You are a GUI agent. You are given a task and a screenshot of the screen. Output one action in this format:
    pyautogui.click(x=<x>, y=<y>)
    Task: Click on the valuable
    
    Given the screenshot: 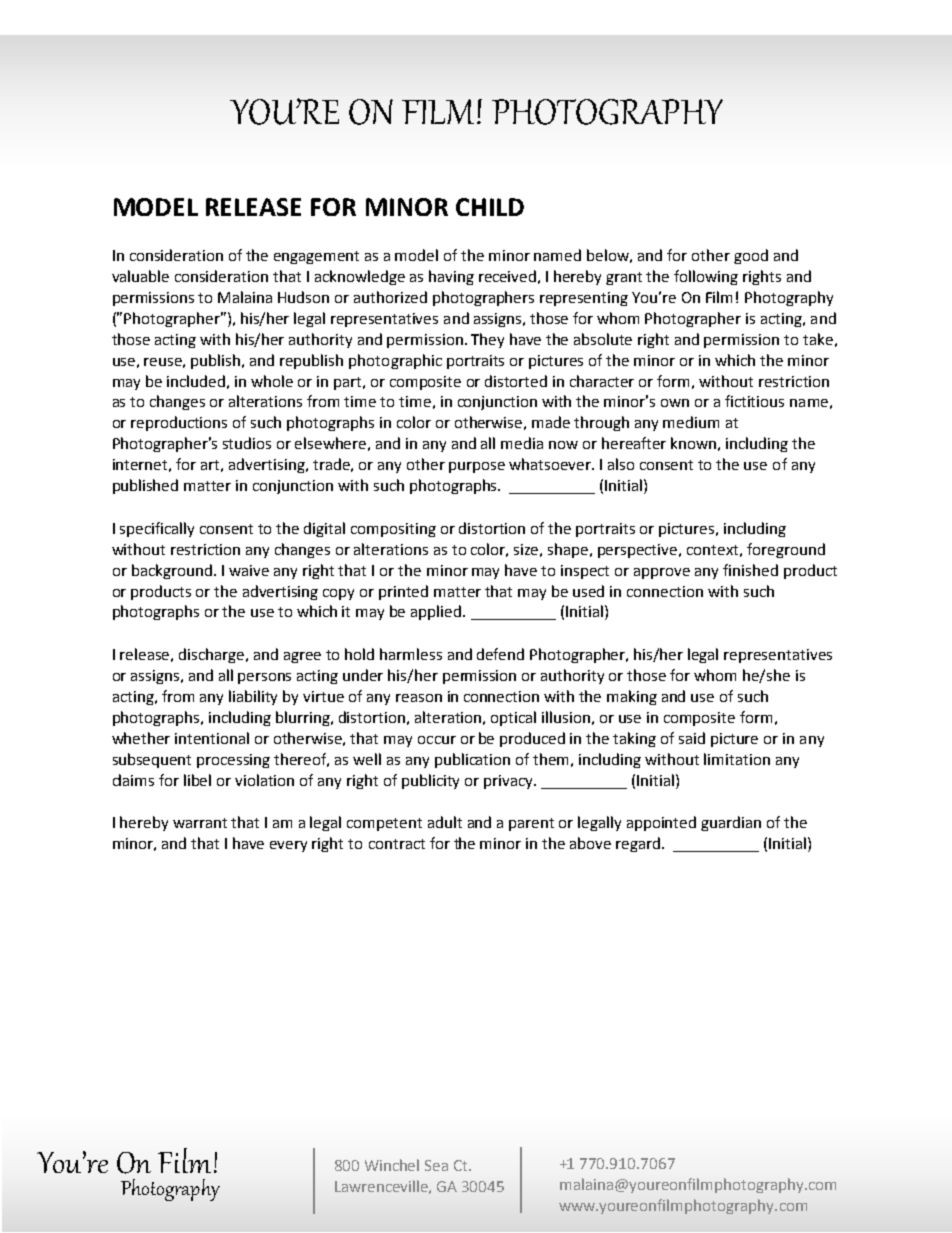 What is the action you would take?
    pyautogui.click(x=140, y=276)
